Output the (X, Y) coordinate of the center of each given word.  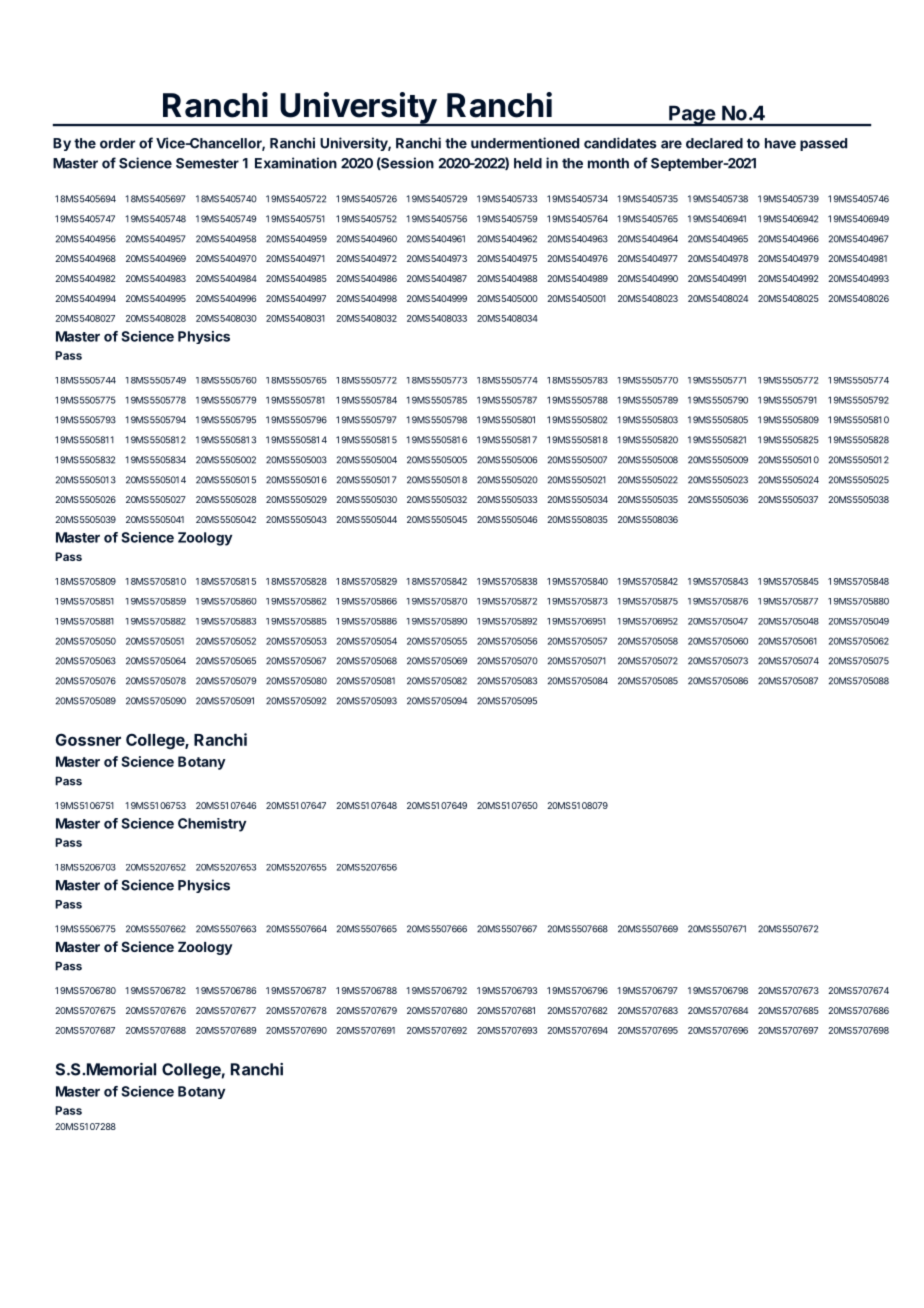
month (608, 163)
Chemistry (212, 825)
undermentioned (525, 143)
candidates (620, 143)
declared (714, 143)
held (528, 163)
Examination (296, 163)
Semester (207, 163)
